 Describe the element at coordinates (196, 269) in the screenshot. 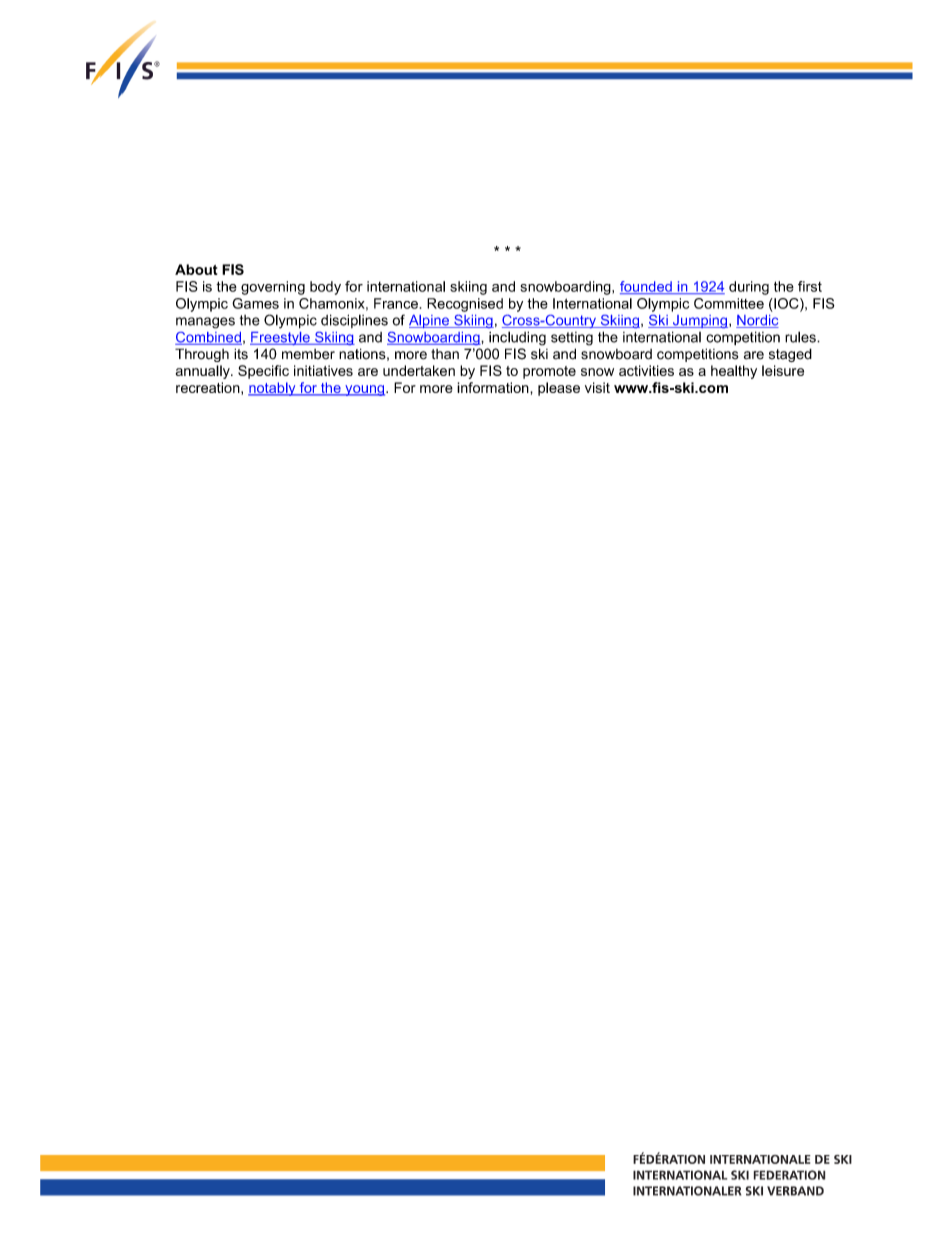

I see `About` at that location.
